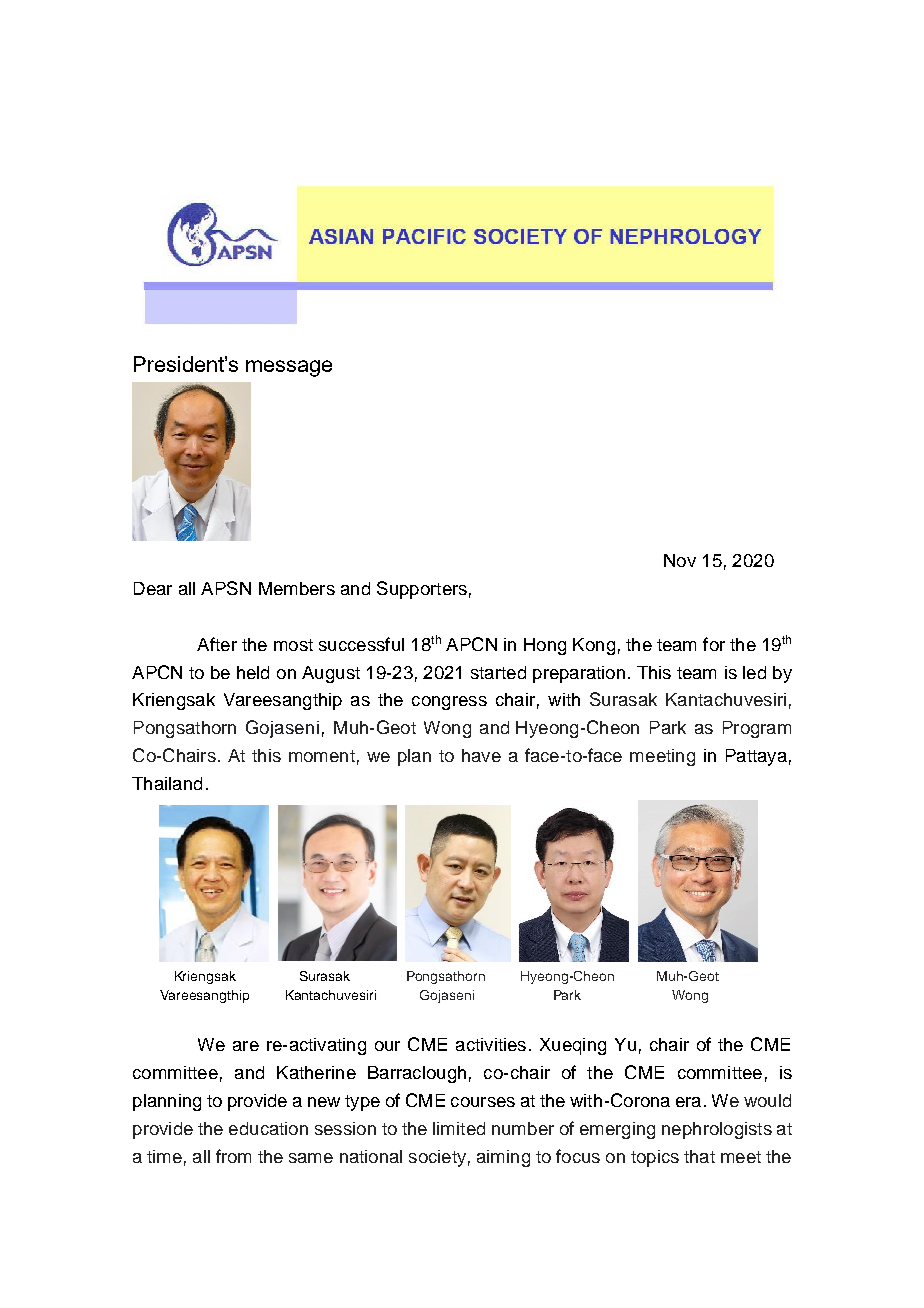  I want to click on have, so click(481, 755).
